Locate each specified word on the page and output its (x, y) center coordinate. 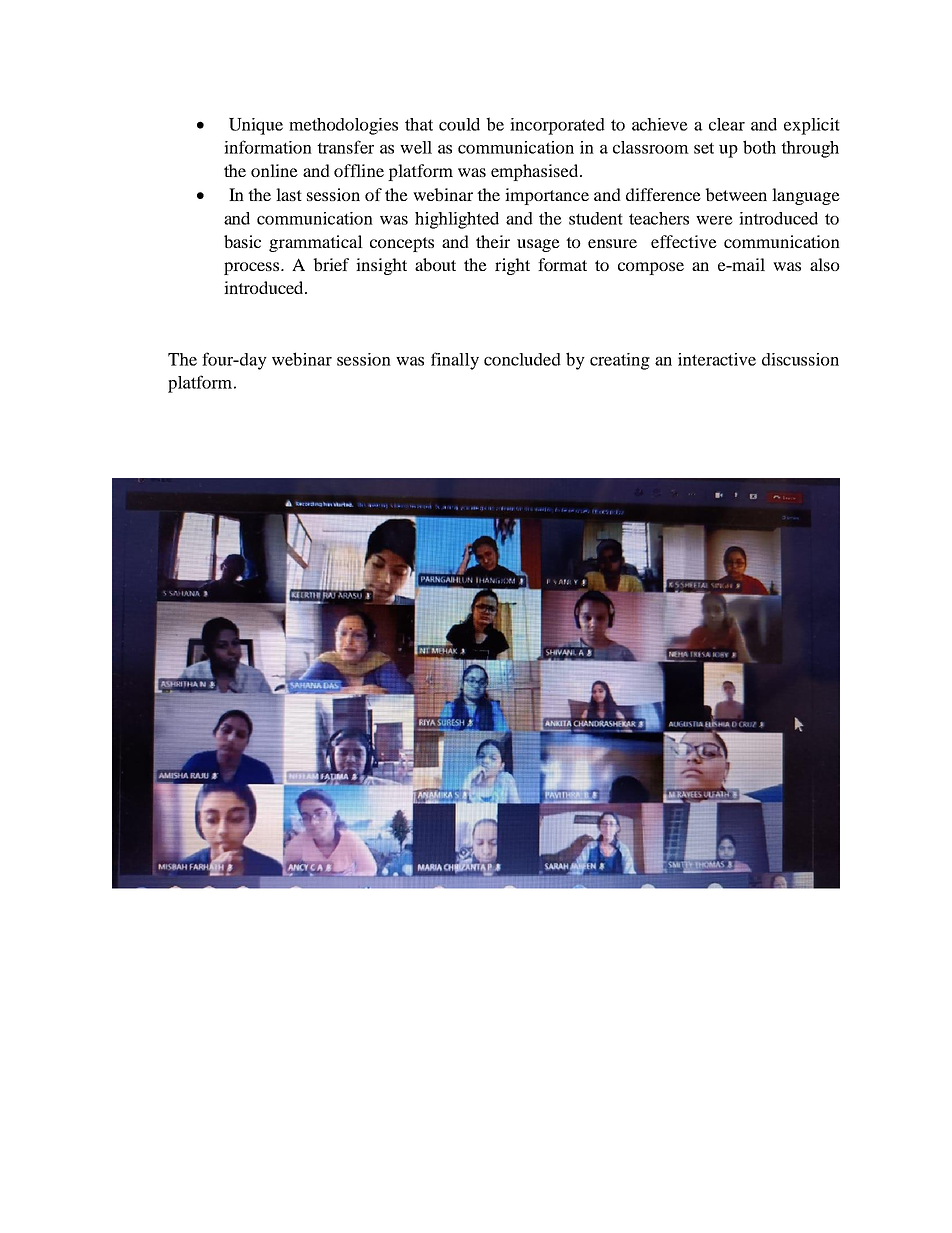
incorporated (557, 126)
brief (331, 264)
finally (455, 361)
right (512, 266)
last (289, 194)
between (736, 194)
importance (547, 196)
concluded (522, 359)
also (825, 264)
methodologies (343, 126)
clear (727, 124)
